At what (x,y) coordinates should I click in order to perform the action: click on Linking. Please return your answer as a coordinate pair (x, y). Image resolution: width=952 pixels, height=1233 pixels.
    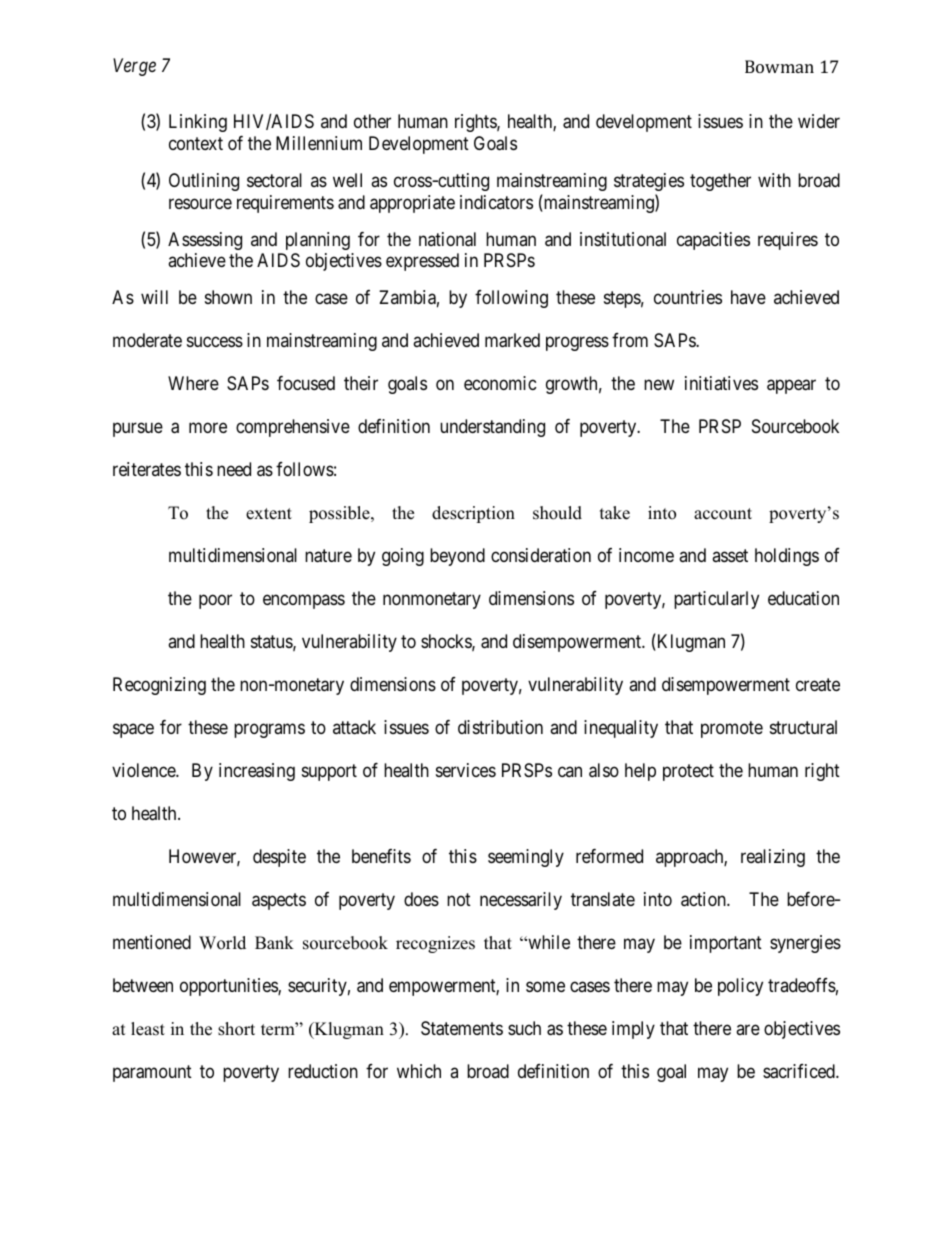
    Looking at the image, I should click on (198, 123).
